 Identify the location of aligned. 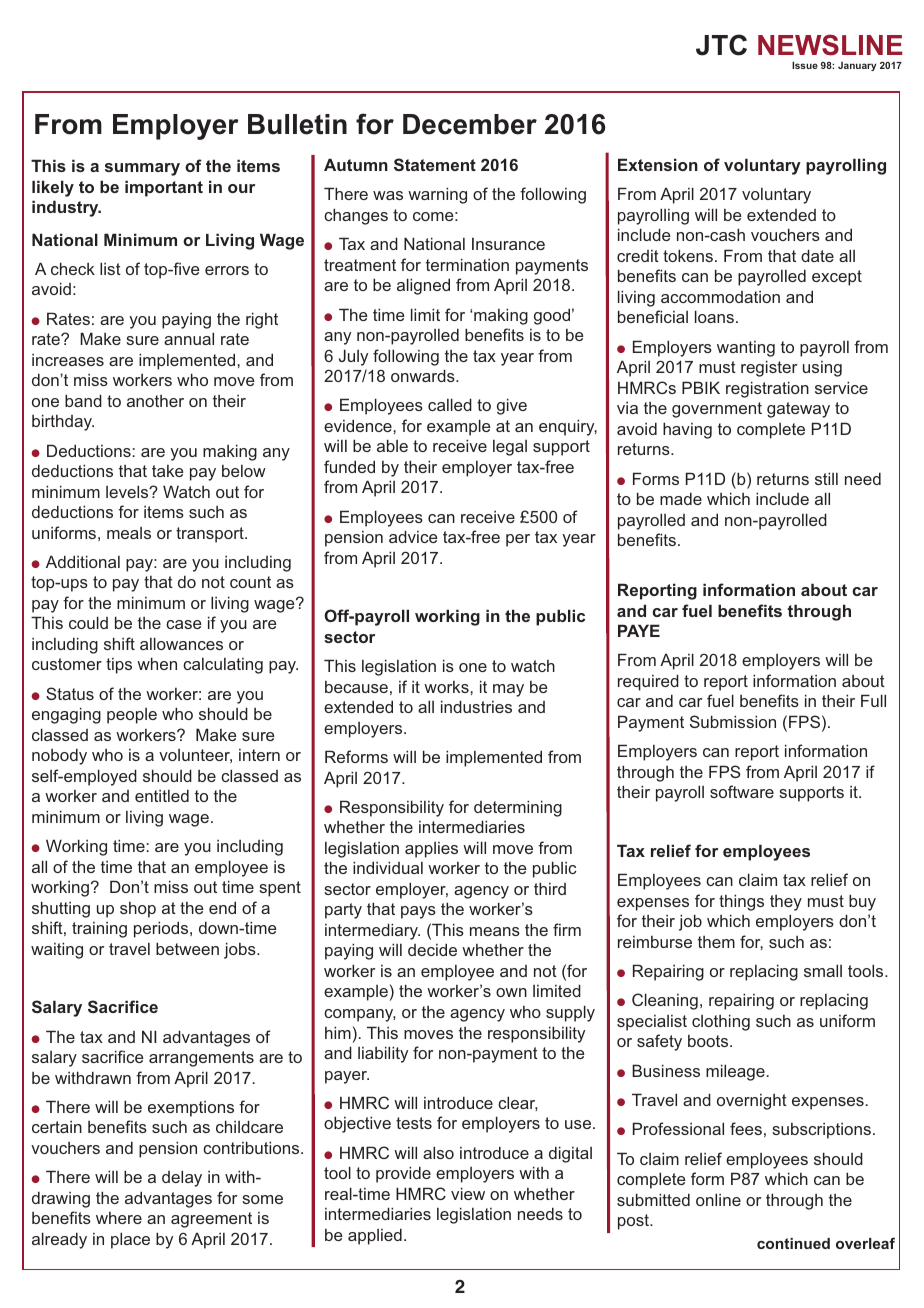
(423, 286).
